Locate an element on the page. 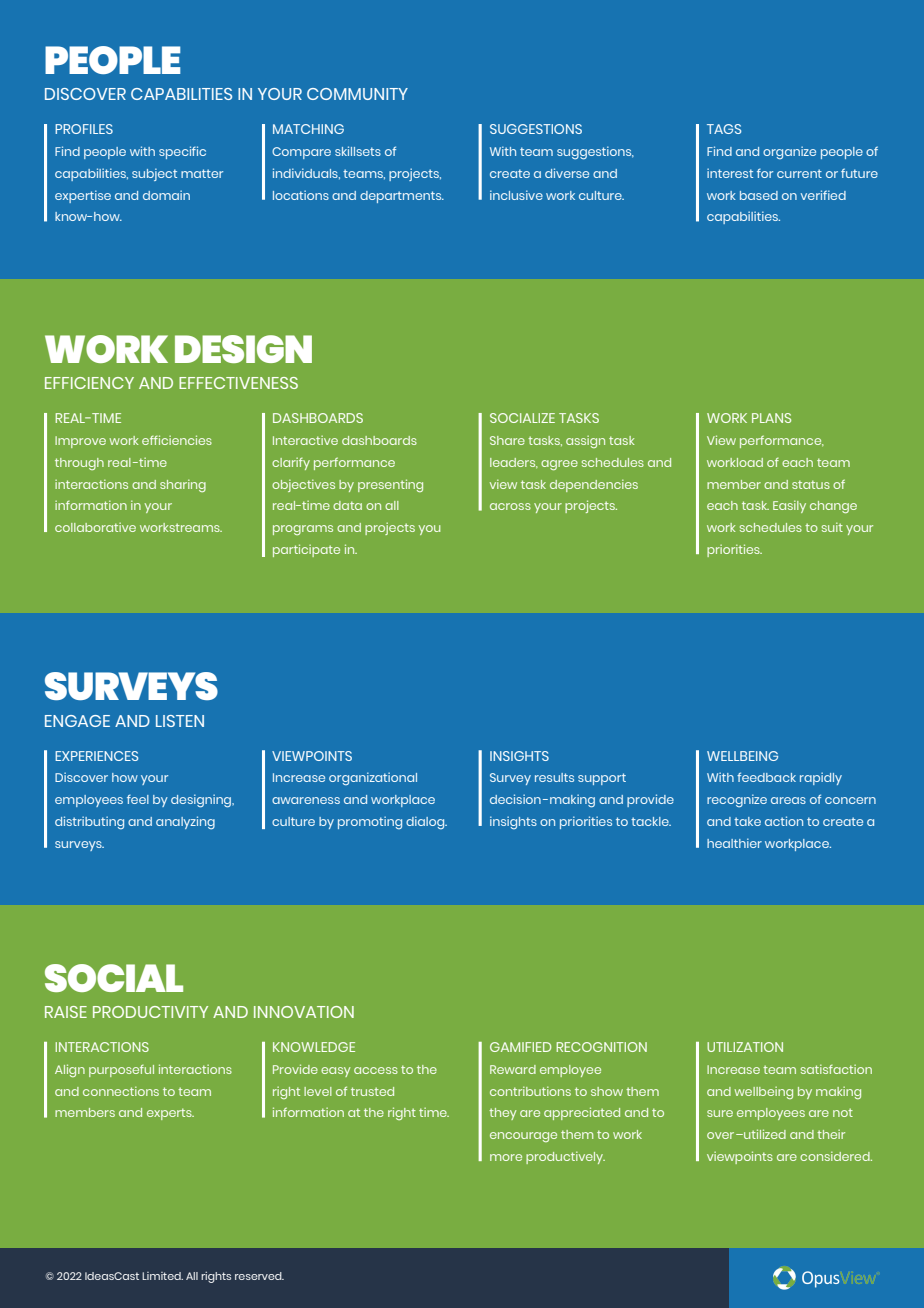 The height and width of the page is (1308, 924). across is located at coordinates (510, 506).
